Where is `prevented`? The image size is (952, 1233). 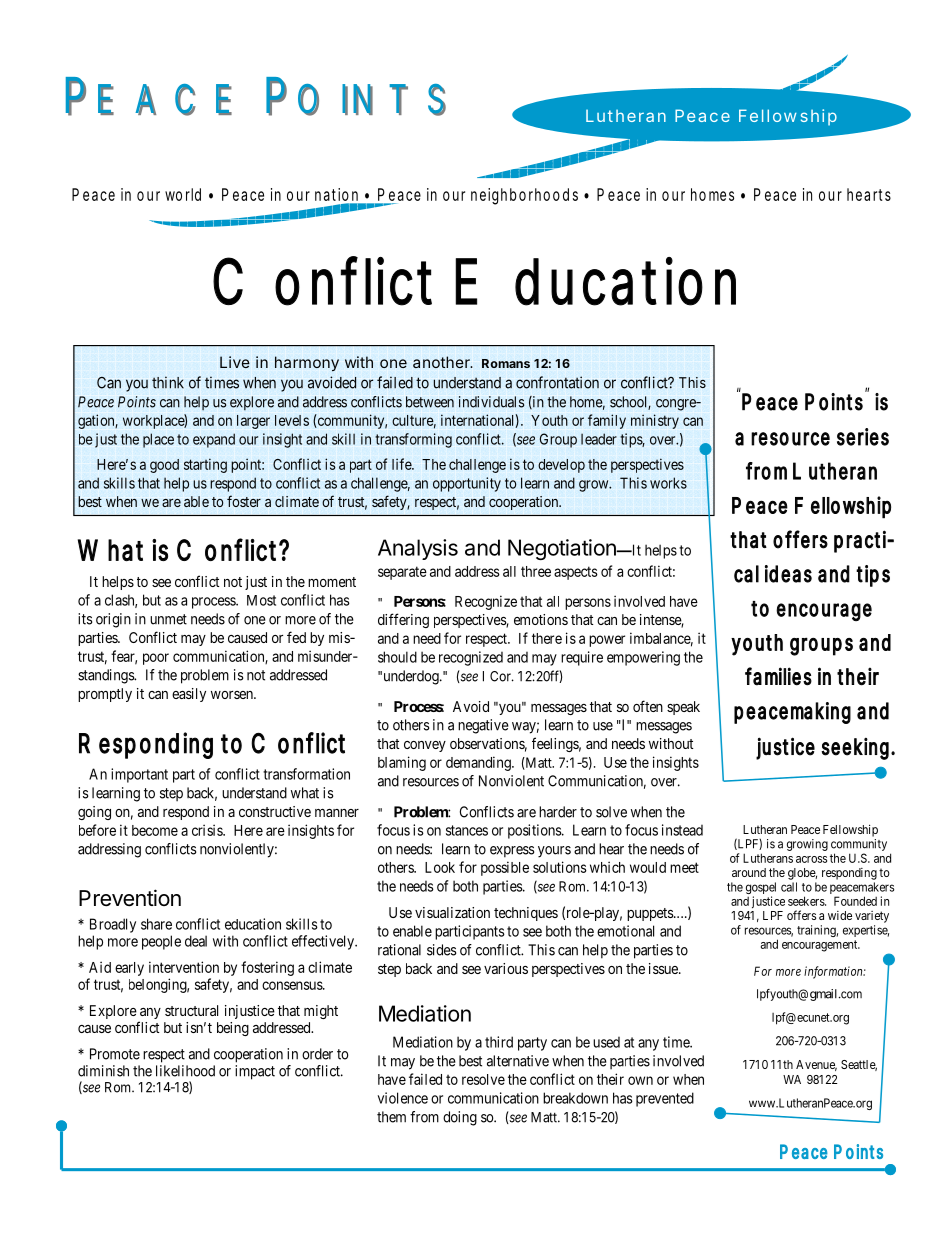 prevented is located at coordinates (665, 1099).
